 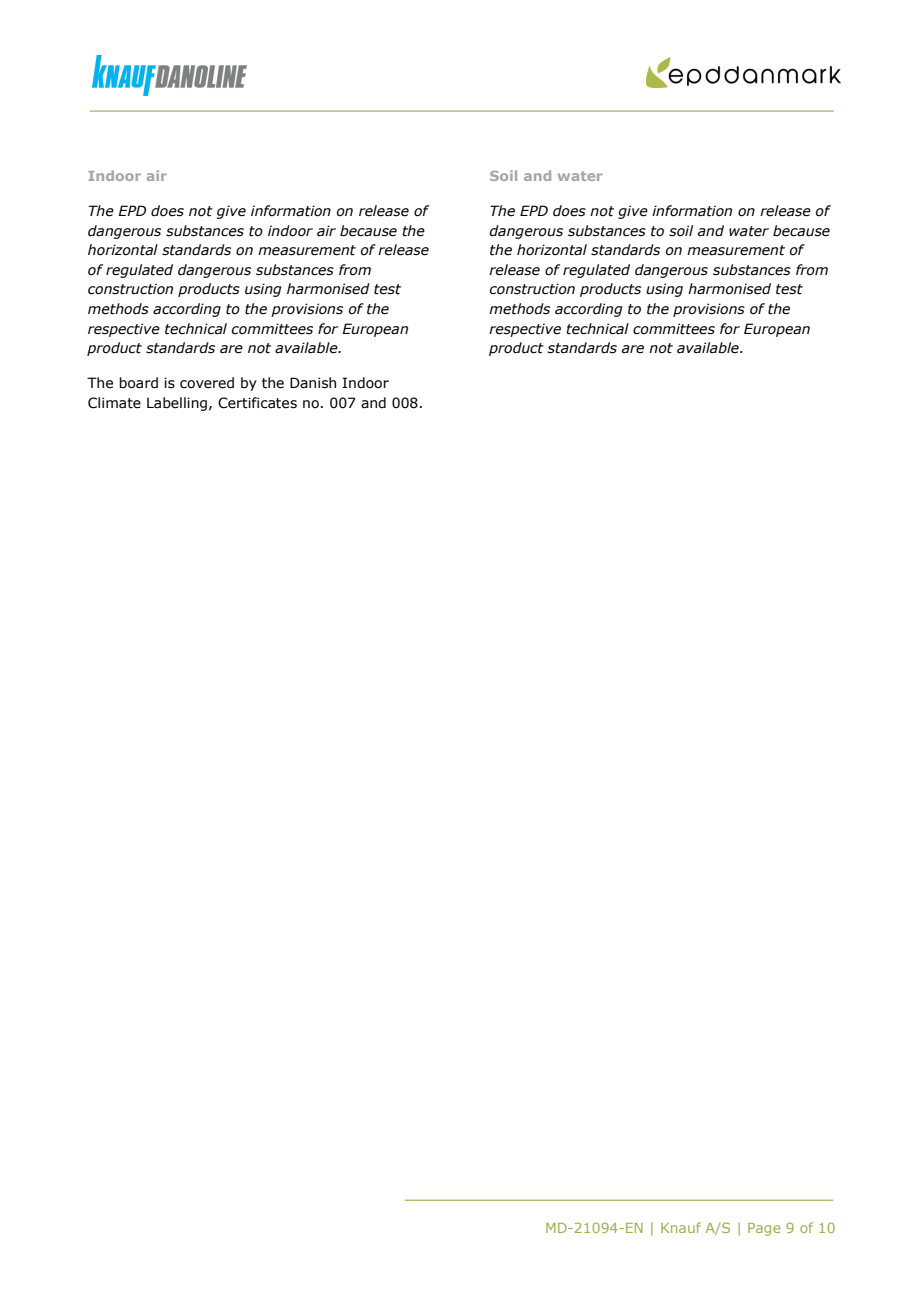 I want to click on Labelling, so click(x=177, y=404).
